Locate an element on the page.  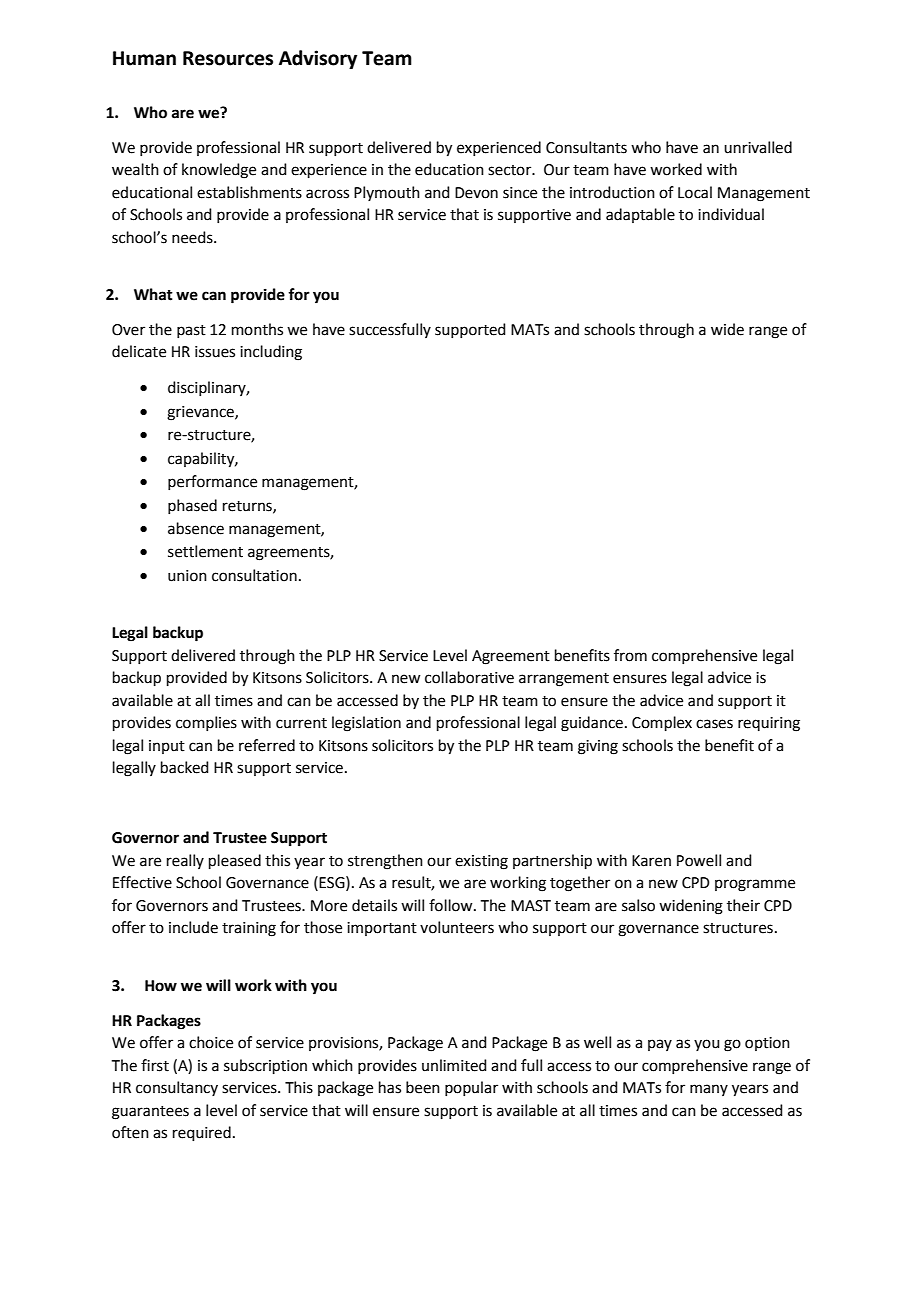
from is located at coordinates (630, 655).
